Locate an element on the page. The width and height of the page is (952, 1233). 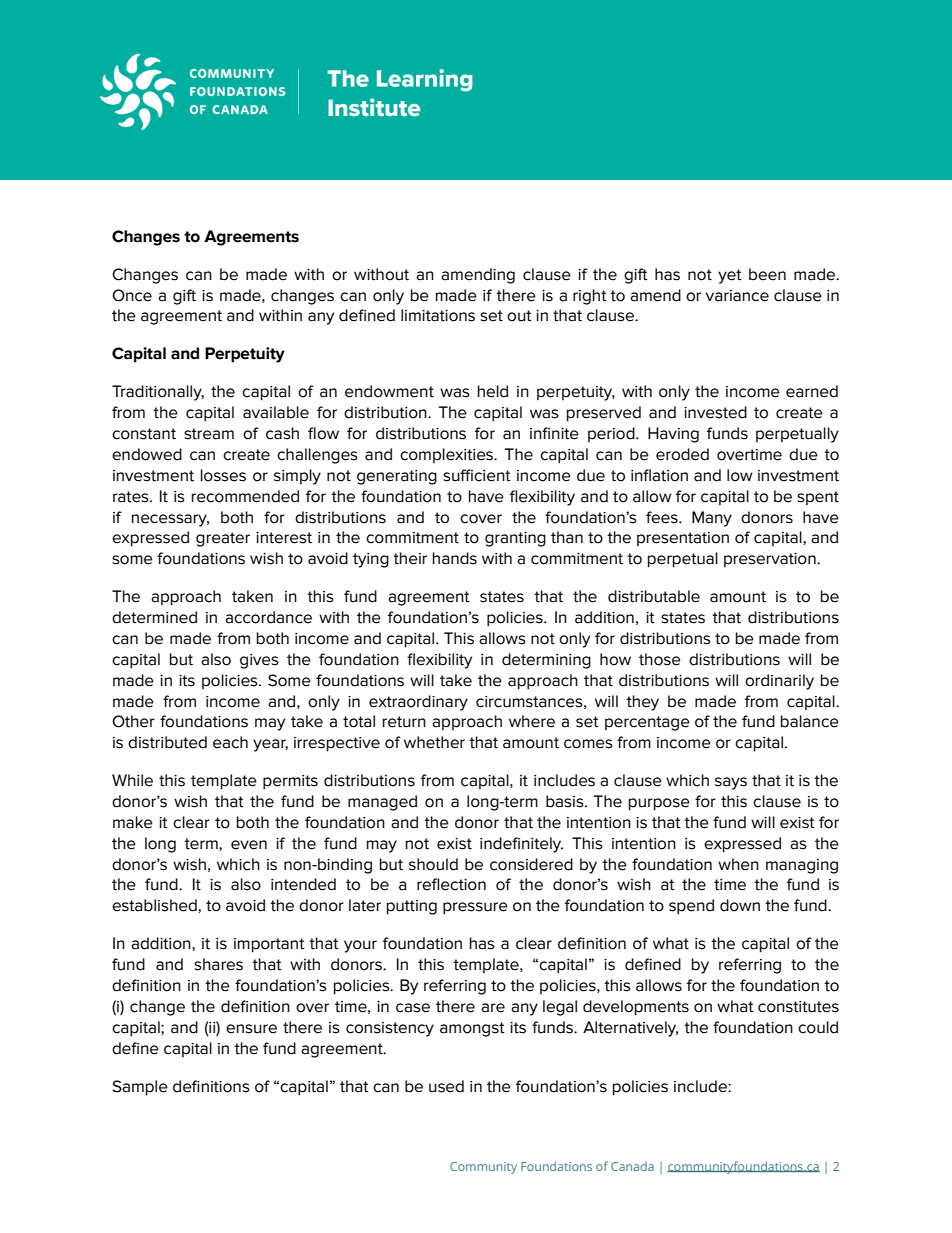
Sample is located at coordinates (140, 1088).
